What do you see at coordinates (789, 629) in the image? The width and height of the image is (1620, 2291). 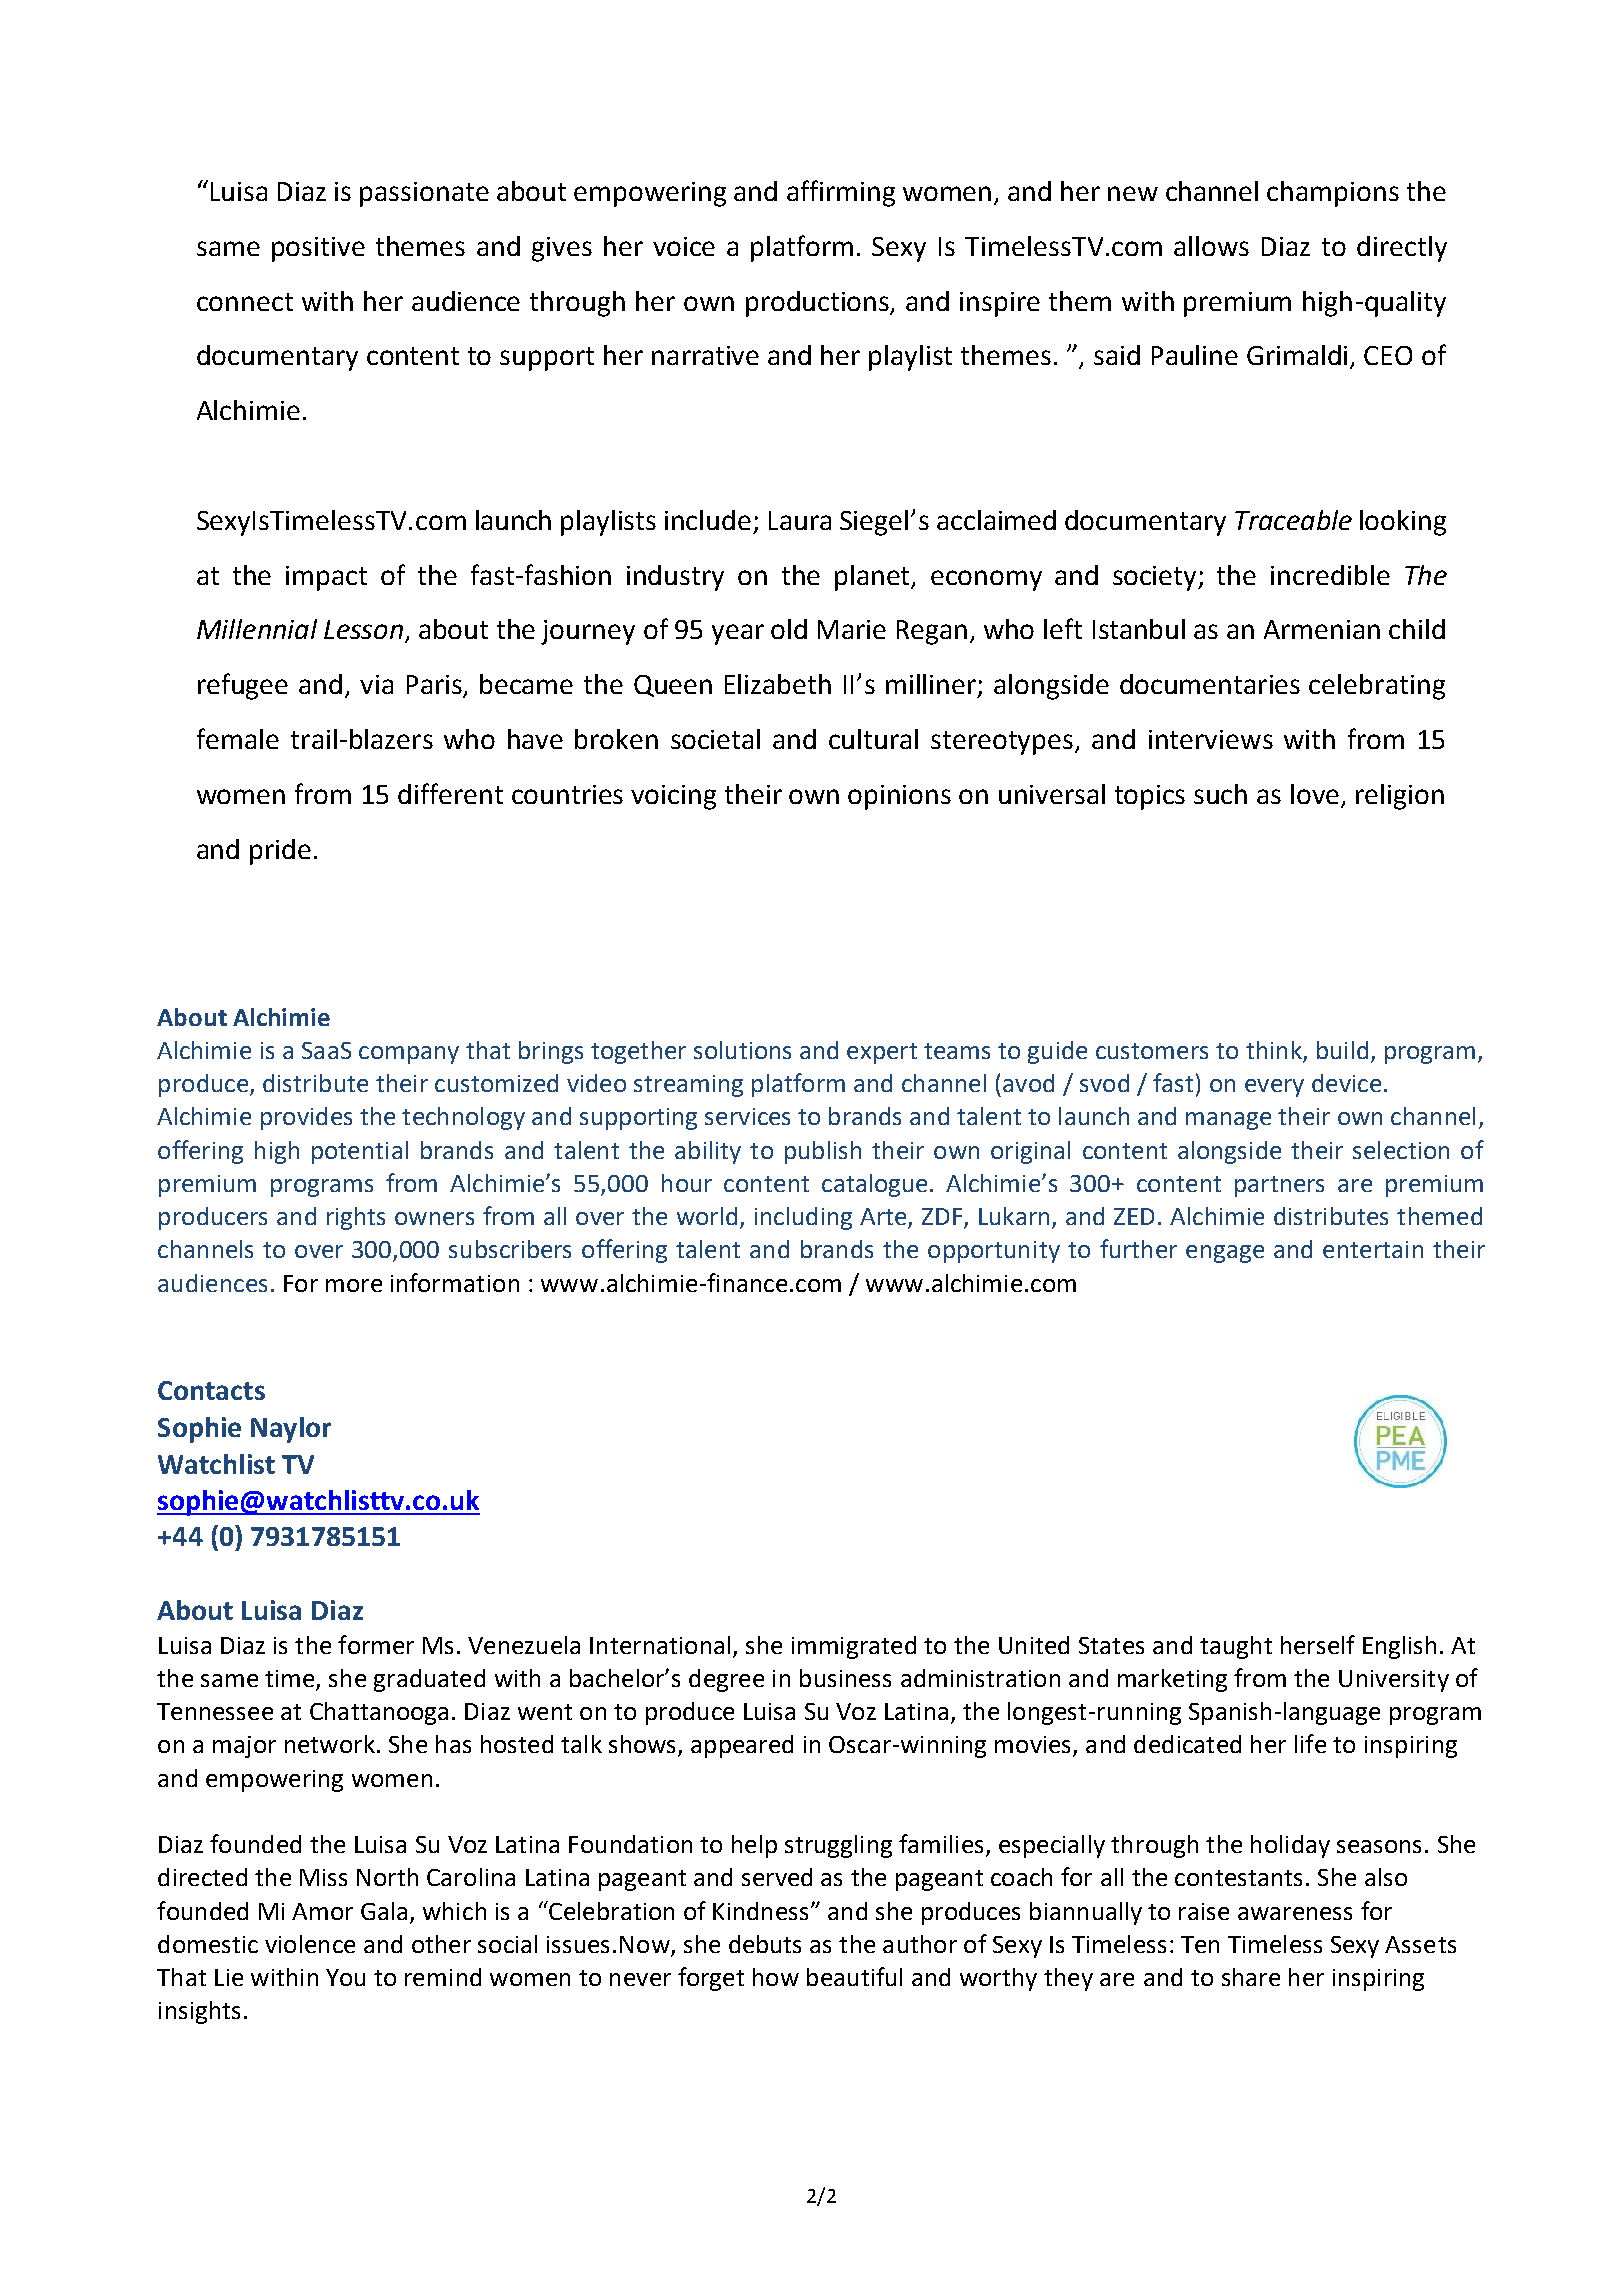 I see `old` at bounding box center [789, 629].
